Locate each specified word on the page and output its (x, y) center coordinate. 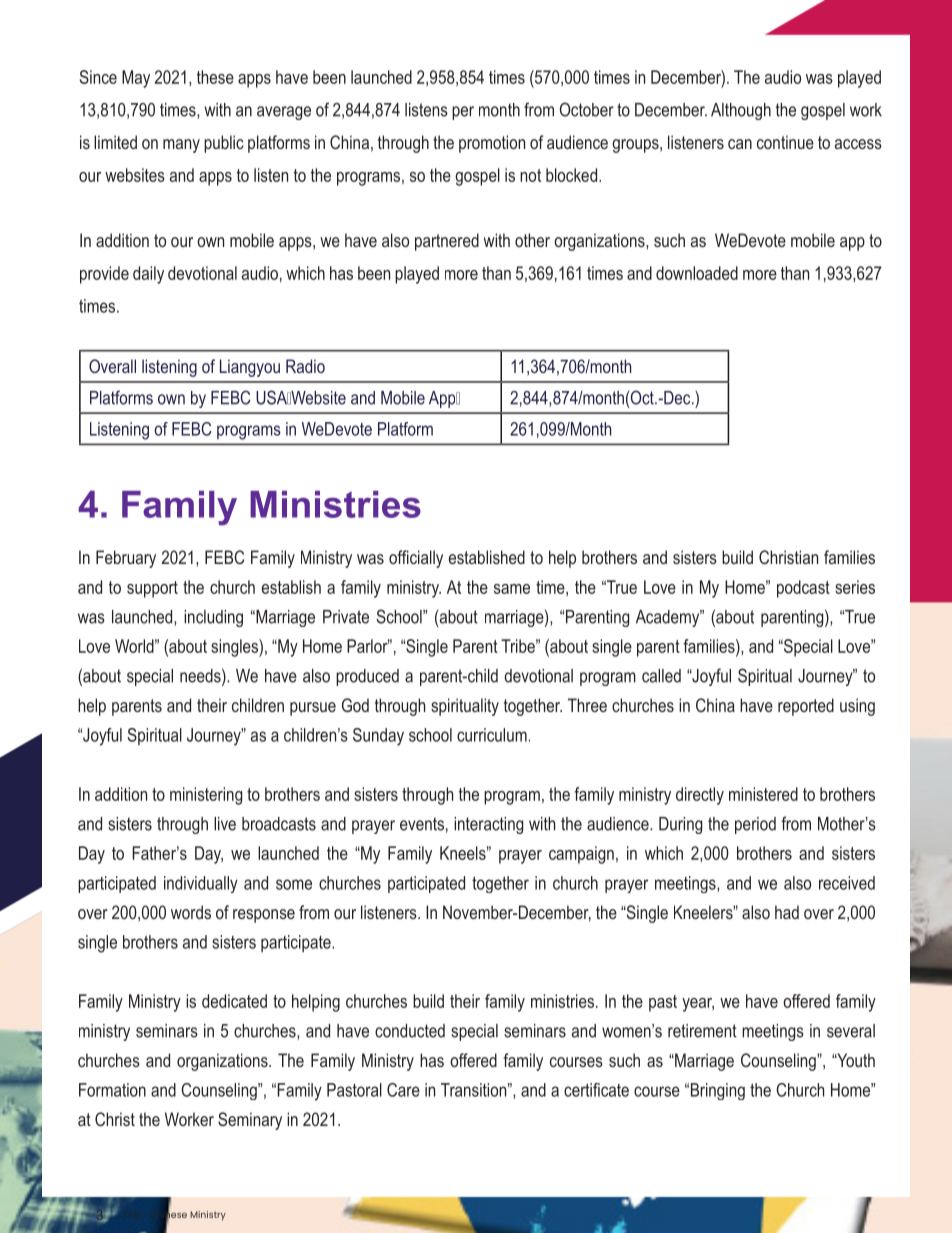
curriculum (492, 735)
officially (416, 559)
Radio (305, 366)
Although (741, 111)
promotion (492, 144)
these (215, 77)
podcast (803, 589)
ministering (206, 796)
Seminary (250, 1121)
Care (403, 1090)
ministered (763, 794)
